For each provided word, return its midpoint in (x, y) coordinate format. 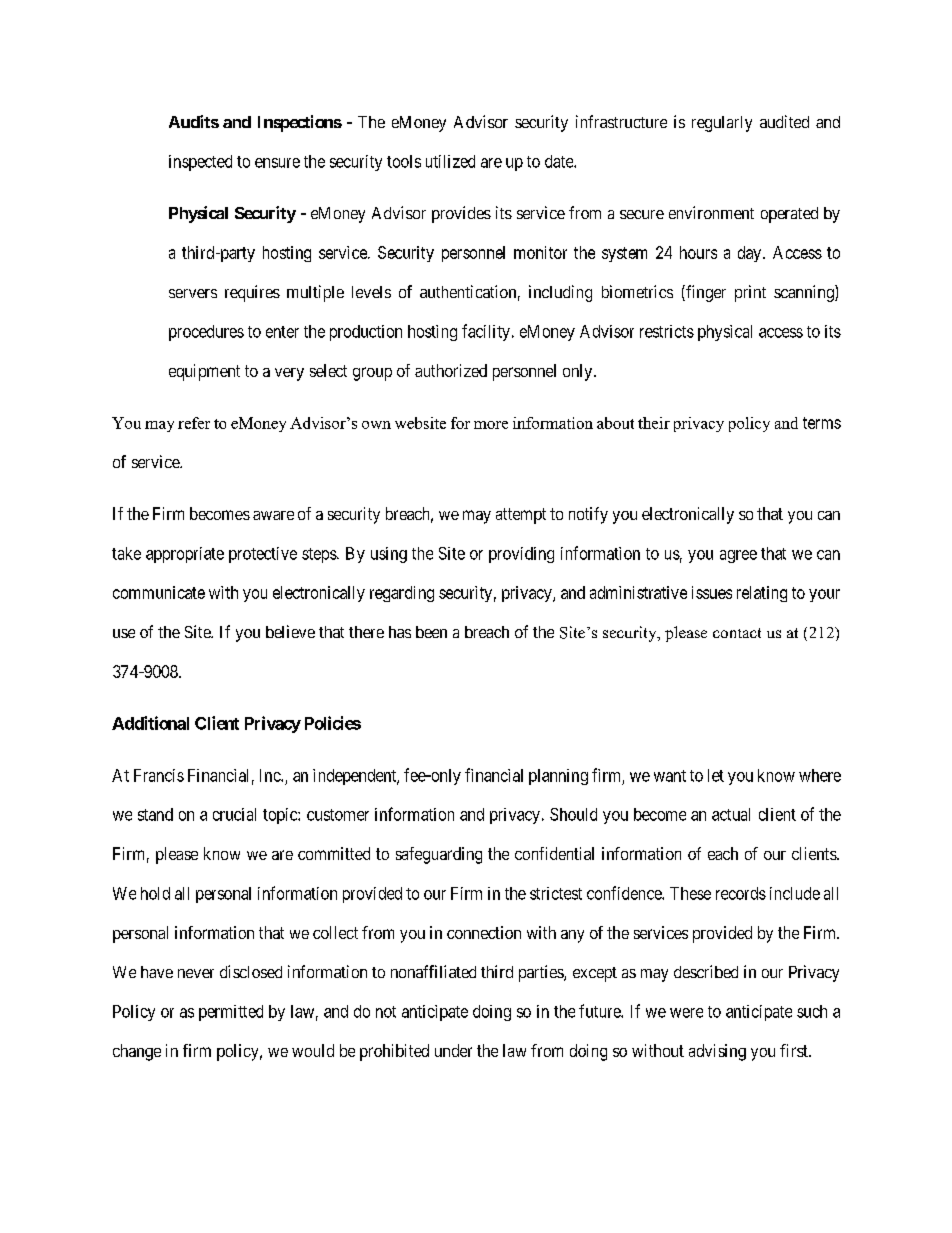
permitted (231, 1013)
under (453, 1050)
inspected (200, 163)
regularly (722, 124)
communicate (159, 592)
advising (717, 1052)
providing (521, 555)
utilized (450, 161)
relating (762, 594)
